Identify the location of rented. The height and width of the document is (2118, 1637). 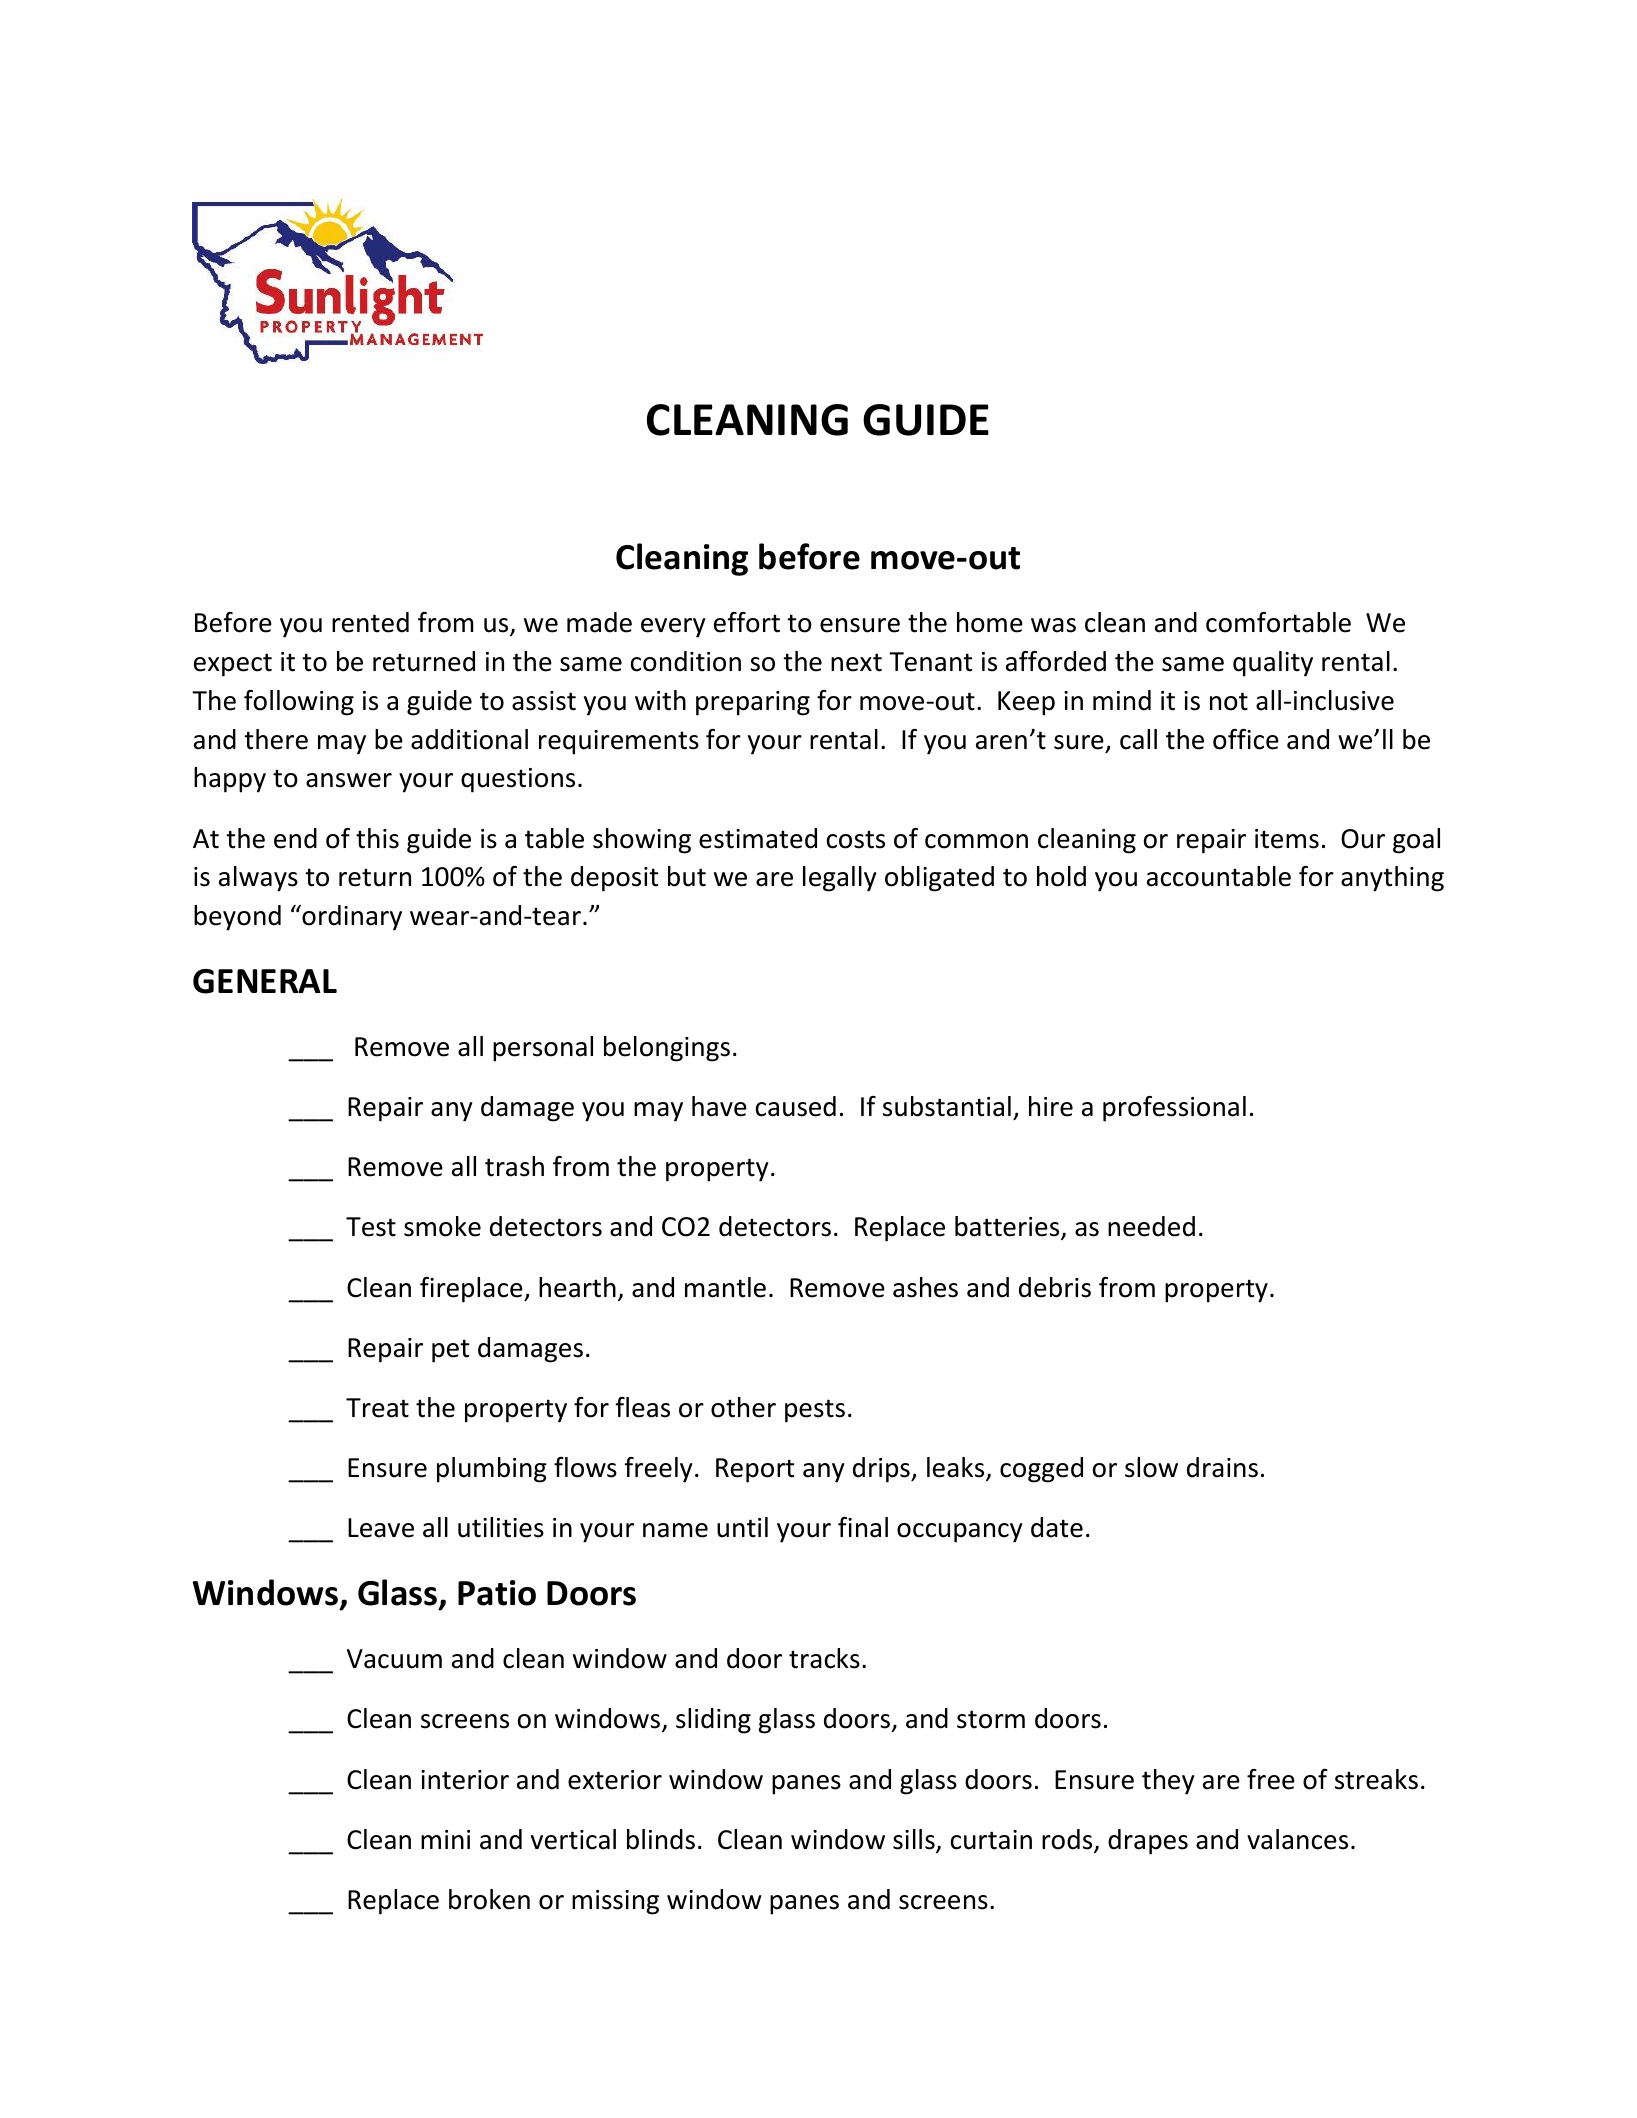
(370, 622).
